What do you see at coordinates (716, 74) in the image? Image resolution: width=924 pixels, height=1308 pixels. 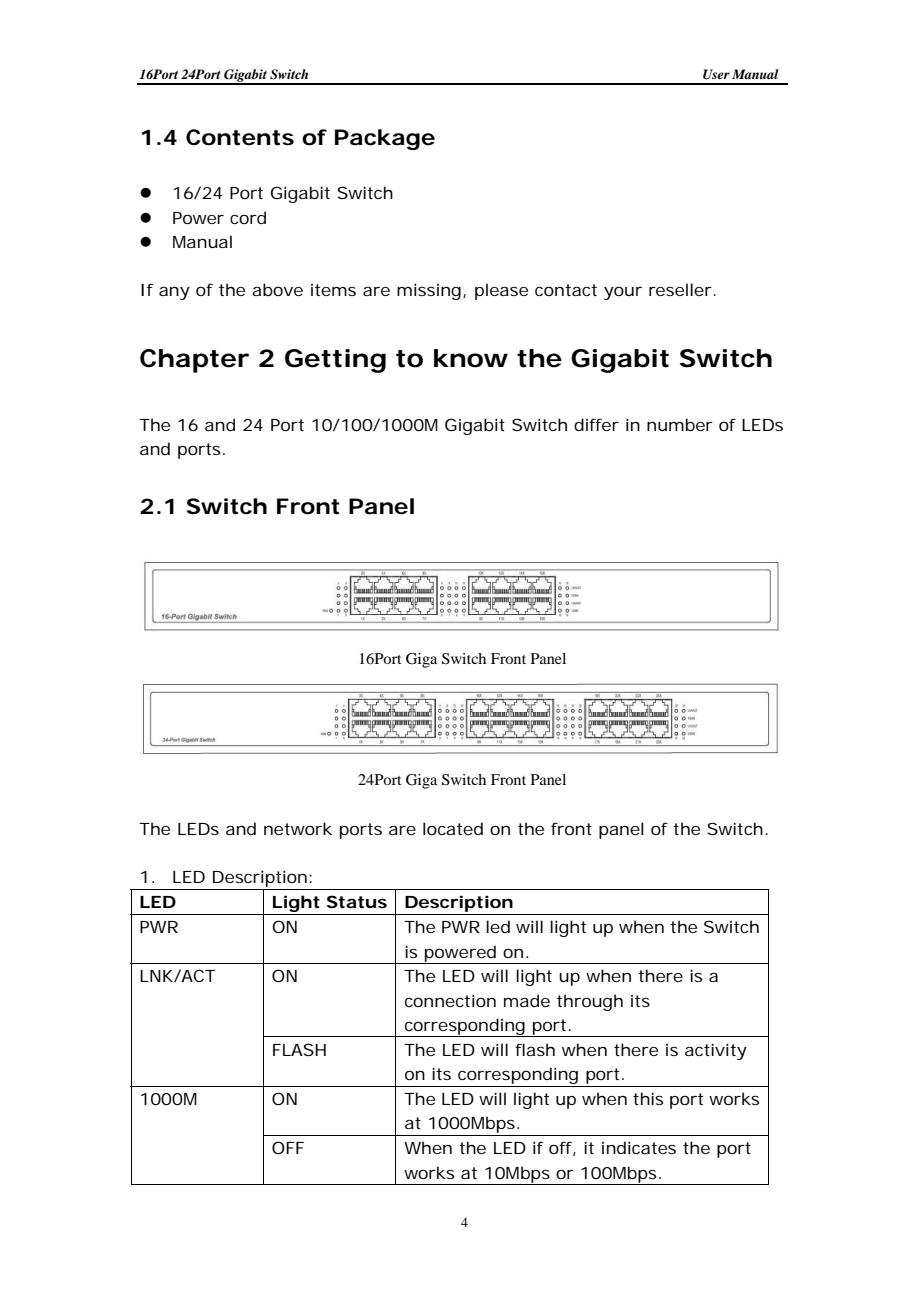 I see `User` at bounding box center [716, 74].
